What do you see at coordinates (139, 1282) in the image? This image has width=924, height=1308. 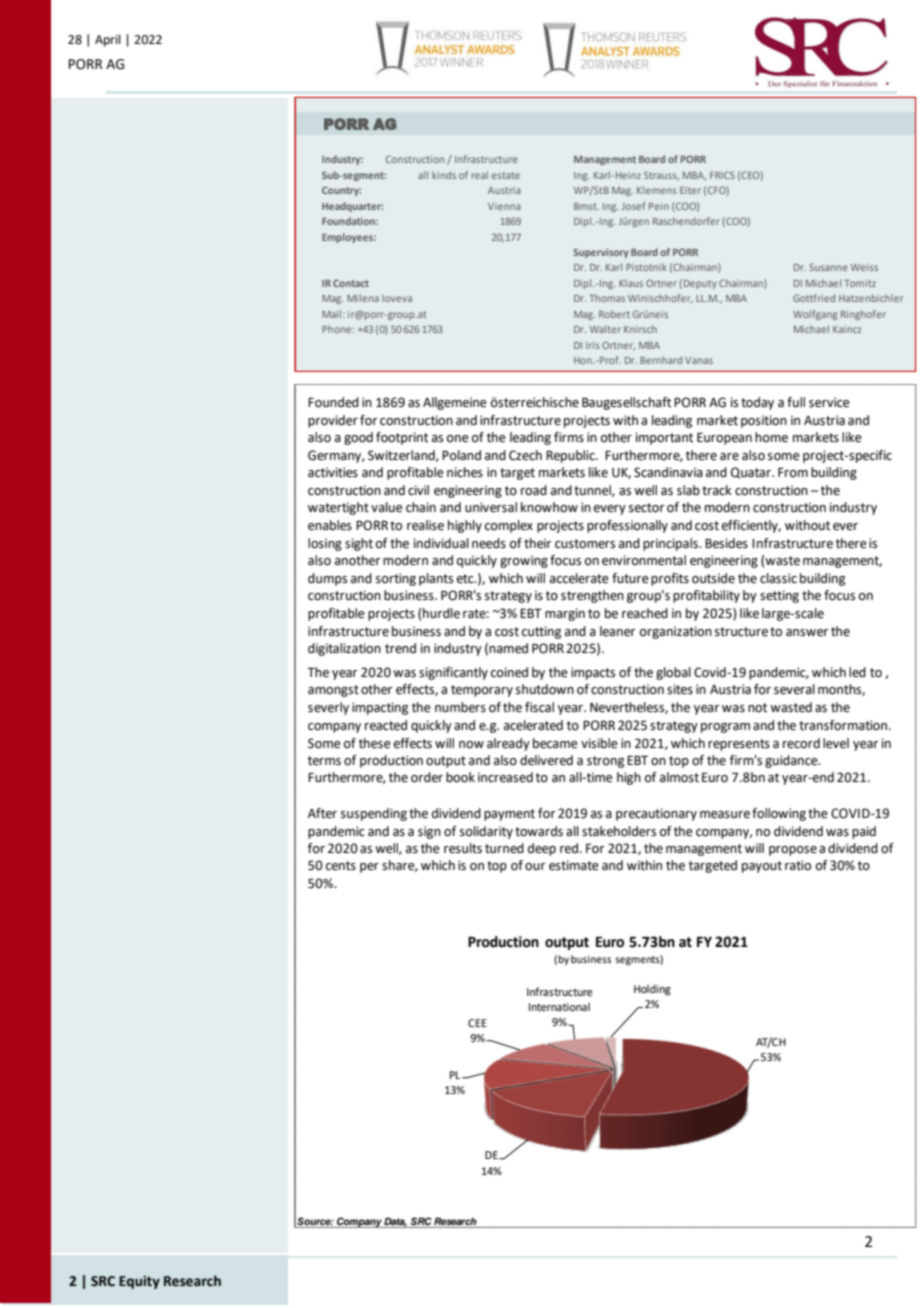 I see `Equity` at bounding box center [139, 1282].
